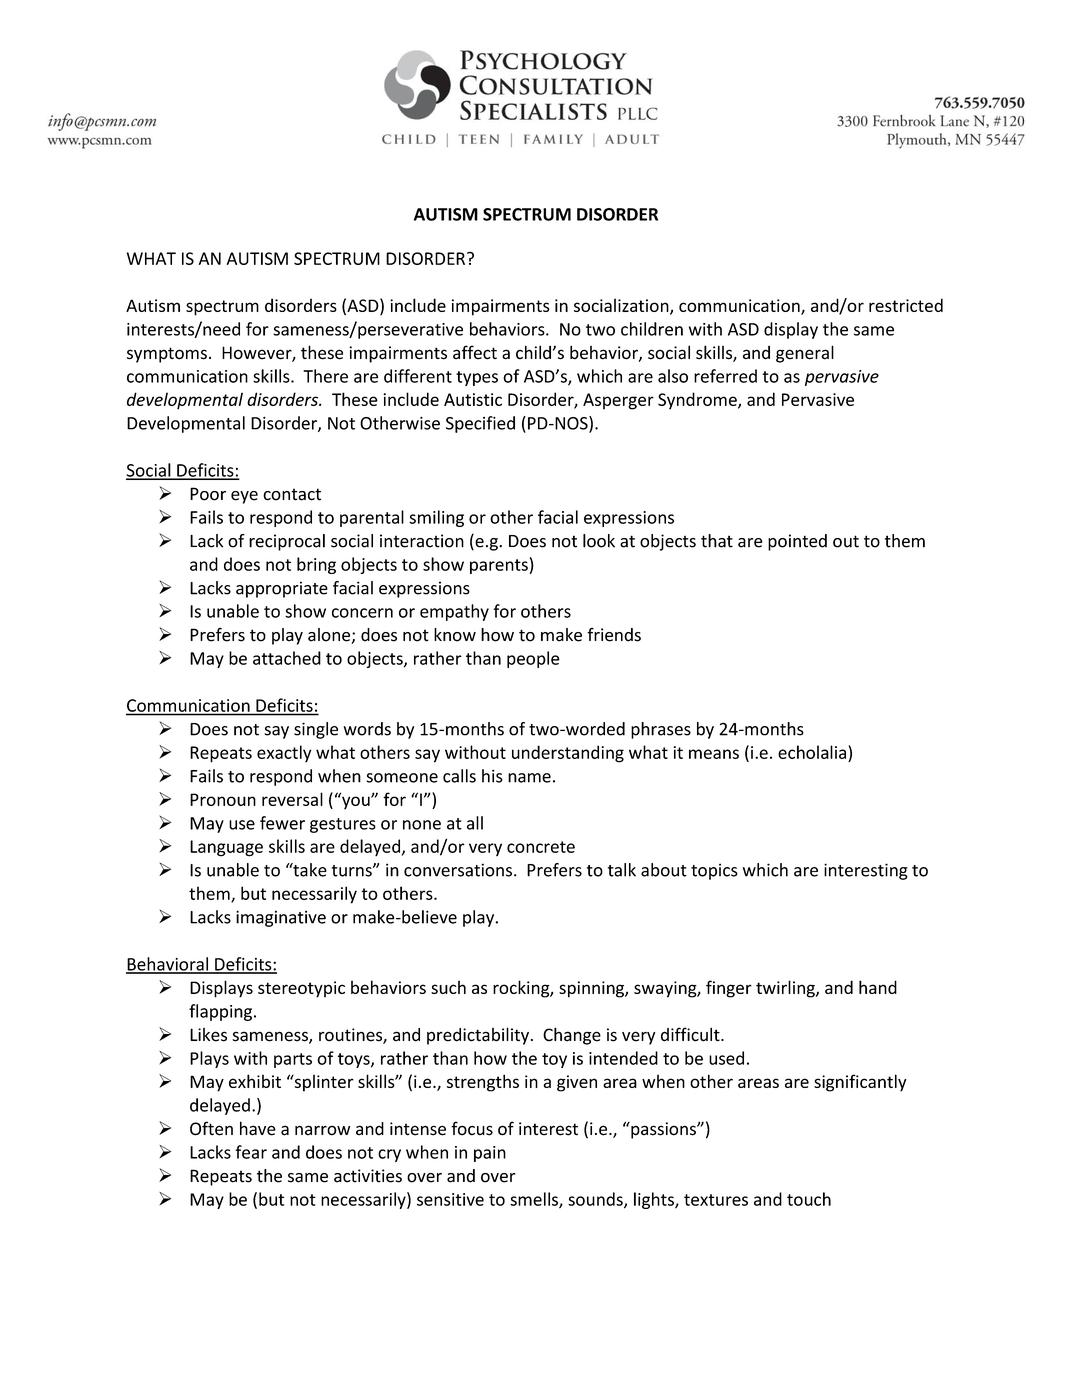 The width and height of the page is (1072, 1387). I want to click on symptoms, so click(167, 355).
